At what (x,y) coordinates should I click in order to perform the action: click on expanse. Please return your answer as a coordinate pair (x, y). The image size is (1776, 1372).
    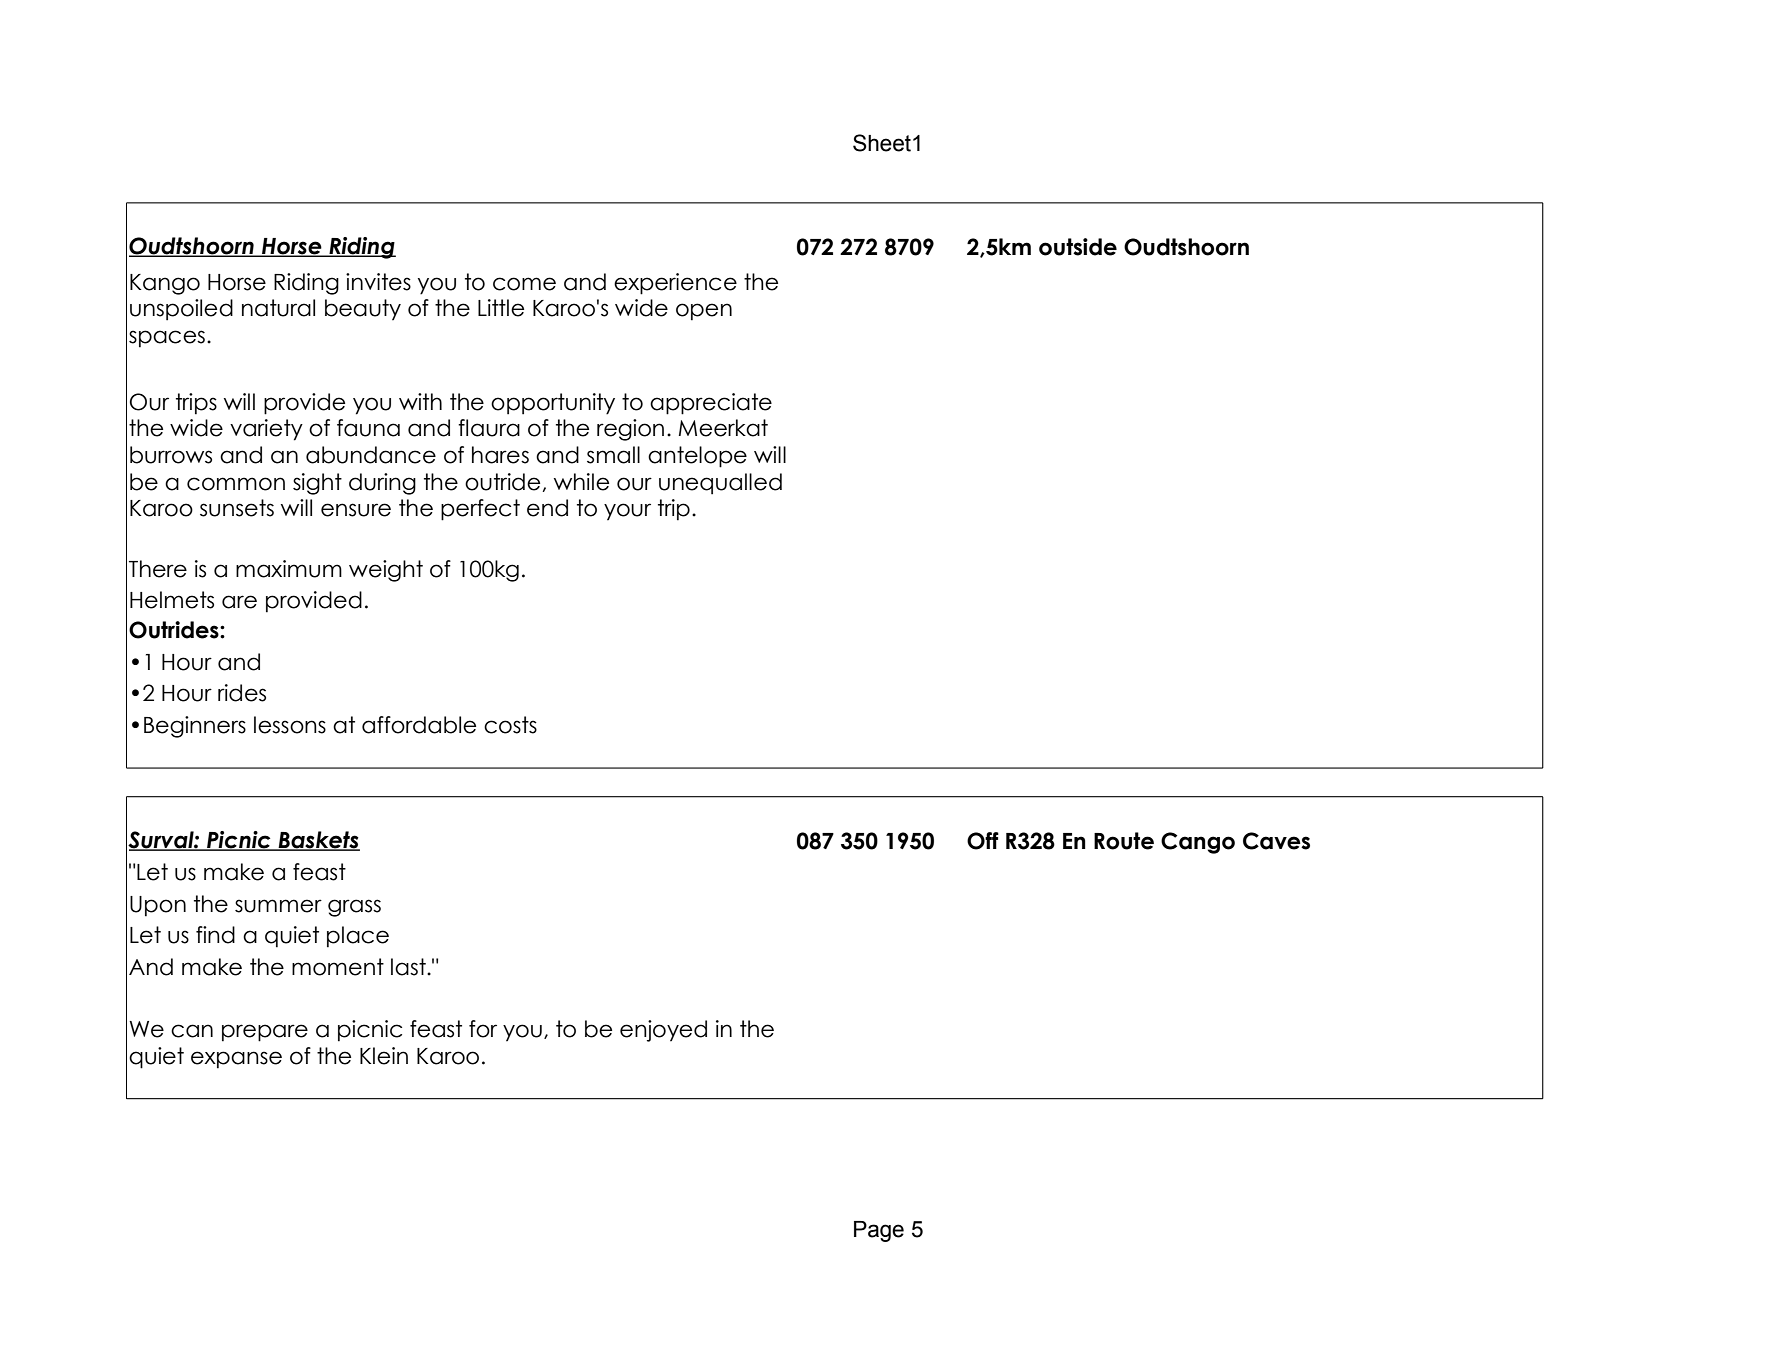
    Looking at the image, I should click on (236, 1060).
